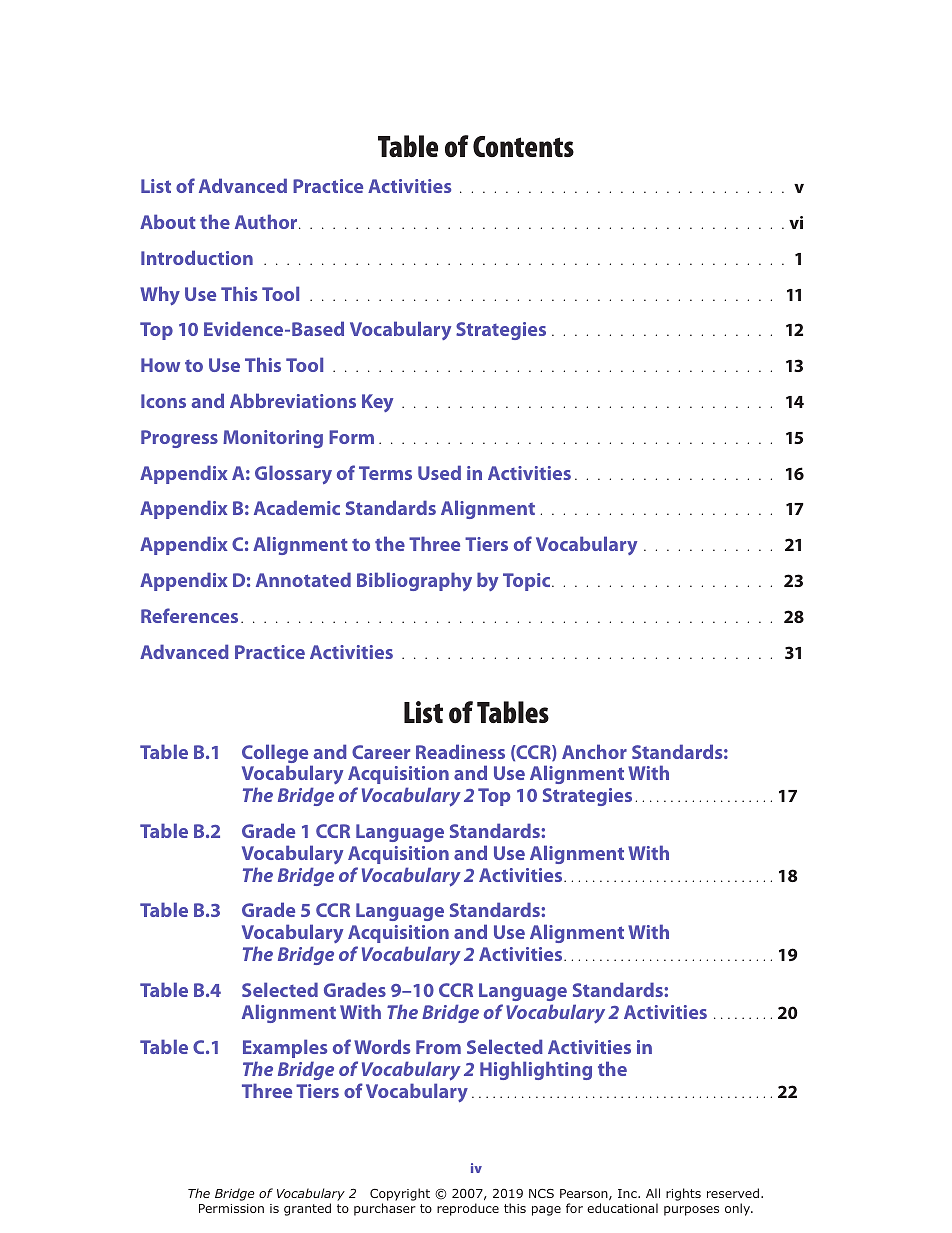 Image resolution: width=952 pixels, height=1233 pixels. Describe the element at coordinates (377, 403) in the screenshot. I see `Key` at that location.
